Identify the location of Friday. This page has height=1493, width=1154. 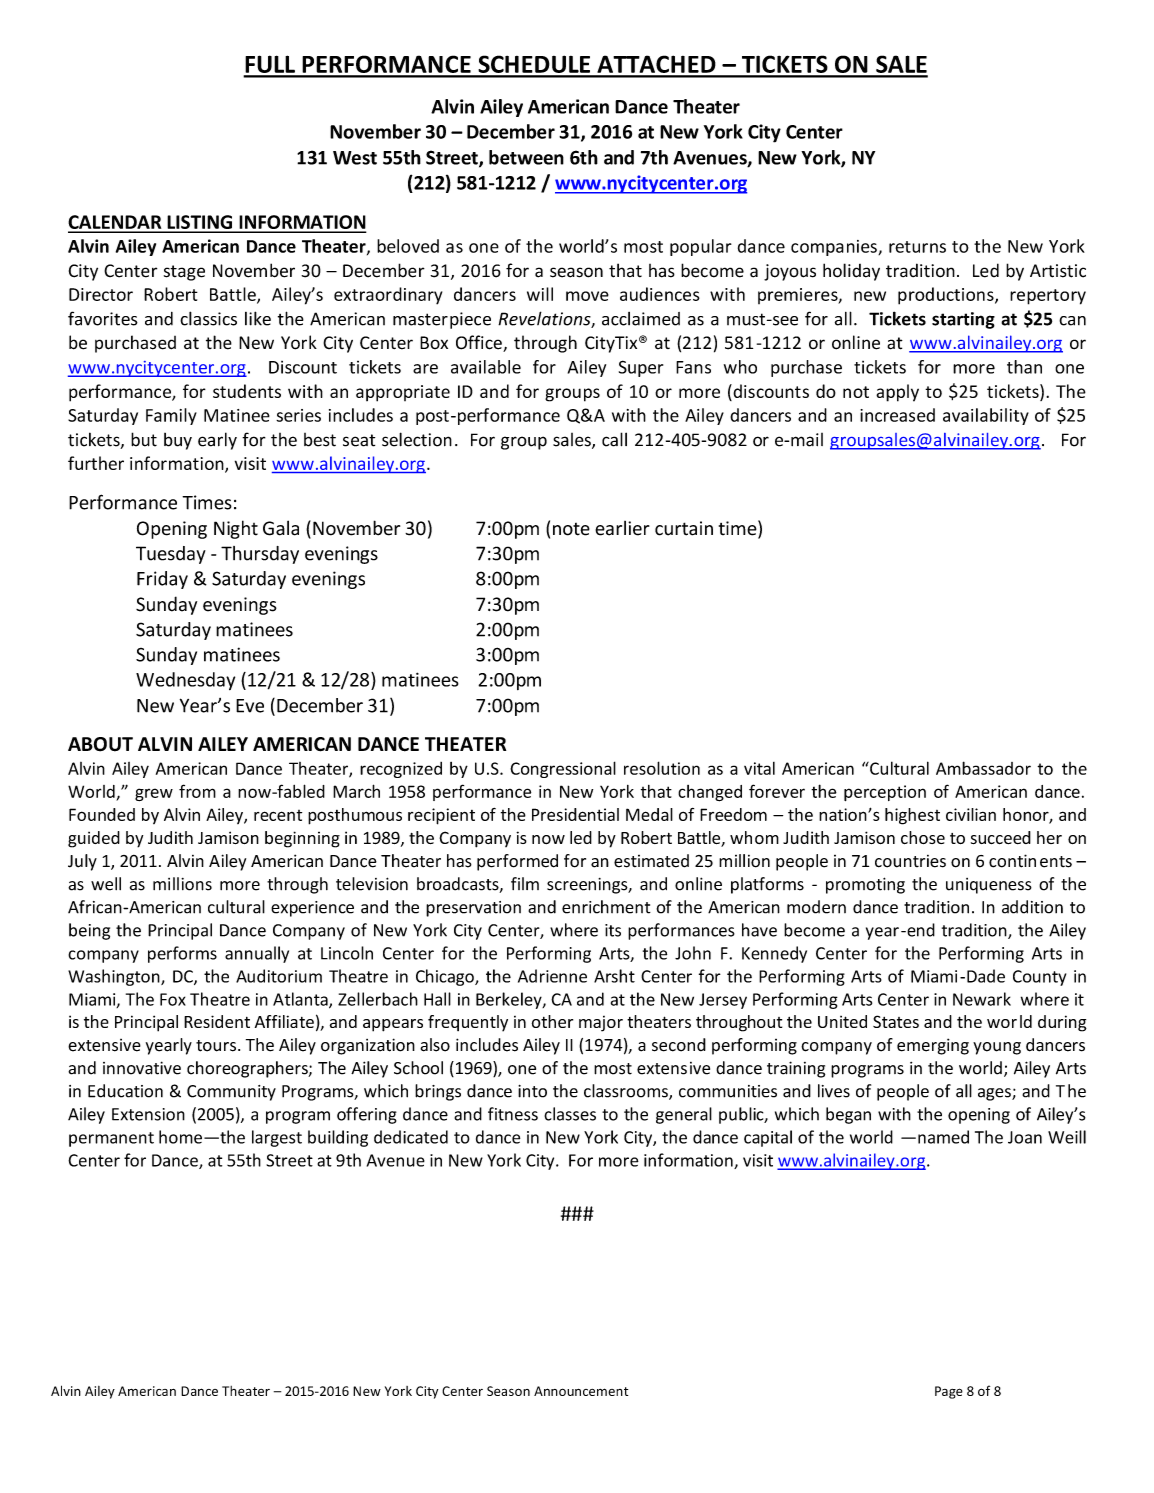
(162, 580).
